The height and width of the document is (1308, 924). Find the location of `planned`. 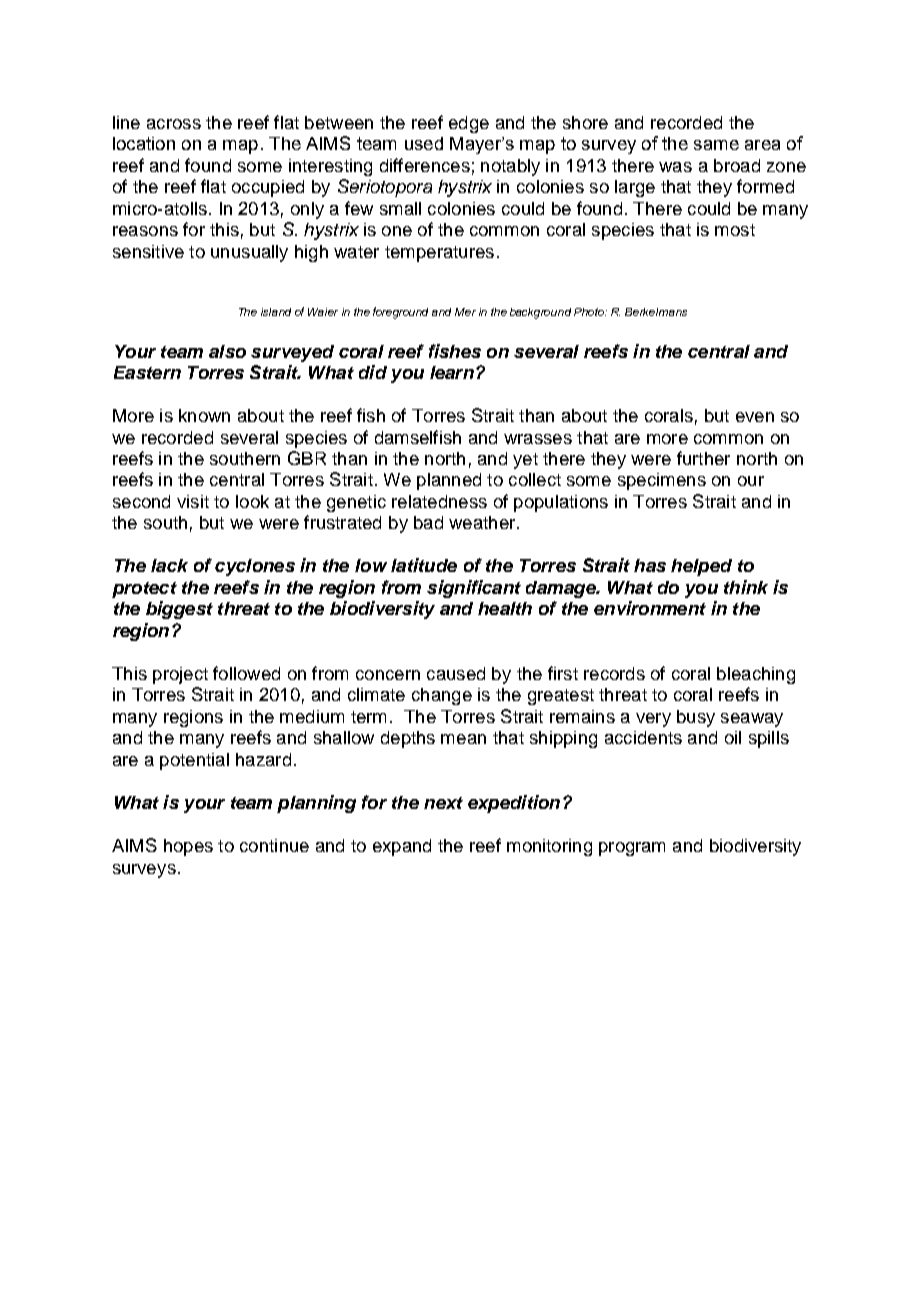

planned is located at coordinates (449, 481).
